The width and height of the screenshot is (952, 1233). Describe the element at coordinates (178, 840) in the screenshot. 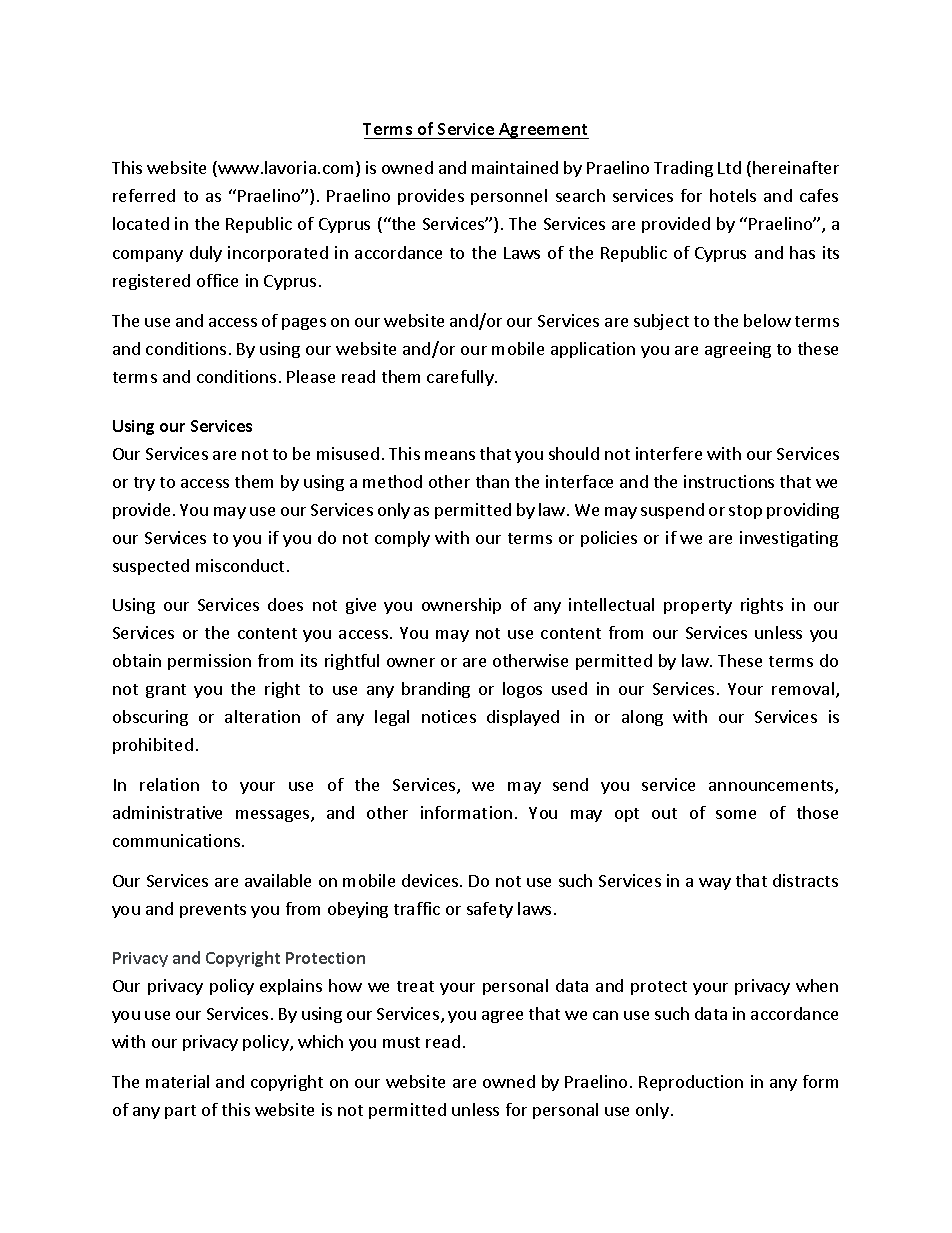

I see `communications` at that location.
